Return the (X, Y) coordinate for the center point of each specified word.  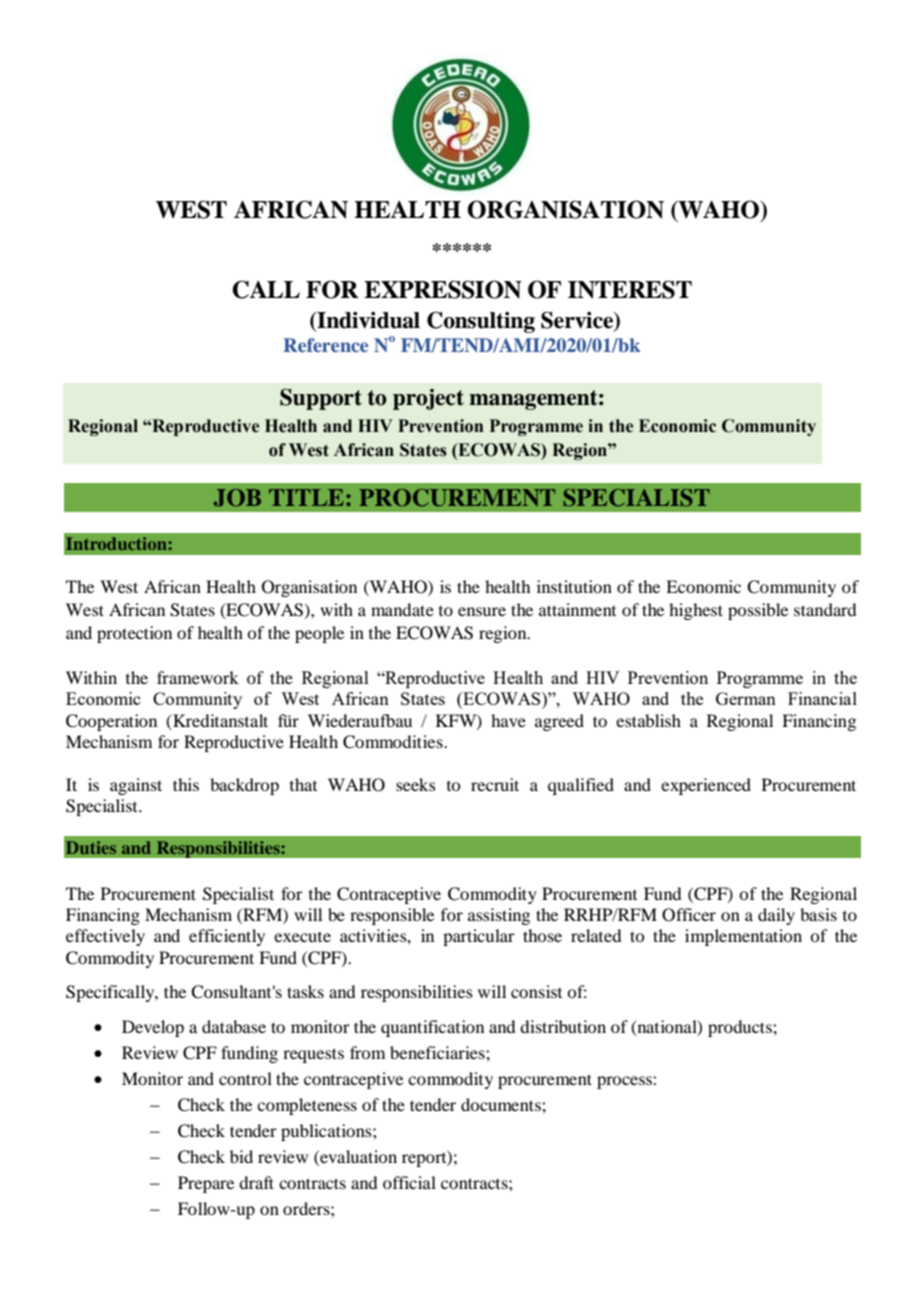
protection (134, 634)
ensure (482, 611)
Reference (325, 345)
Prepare (206, 1184)
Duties (91, 847)
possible (758, 611)
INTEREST (630, 289)
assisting (499, 916)
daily (776, 916)
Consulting (481, 322)
